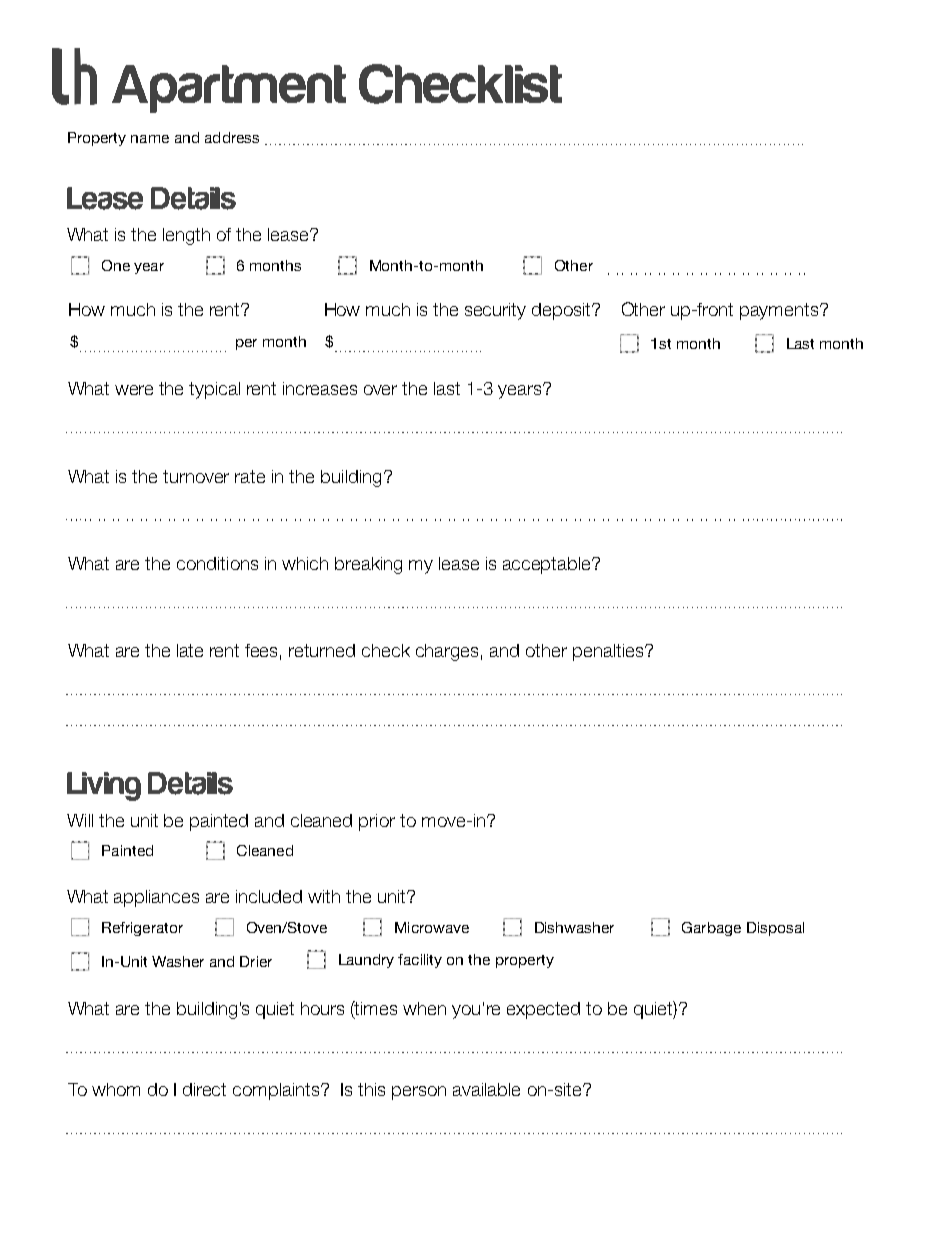 The image size is (952, 1233). I want to click on deposit, so click(562, 311).
